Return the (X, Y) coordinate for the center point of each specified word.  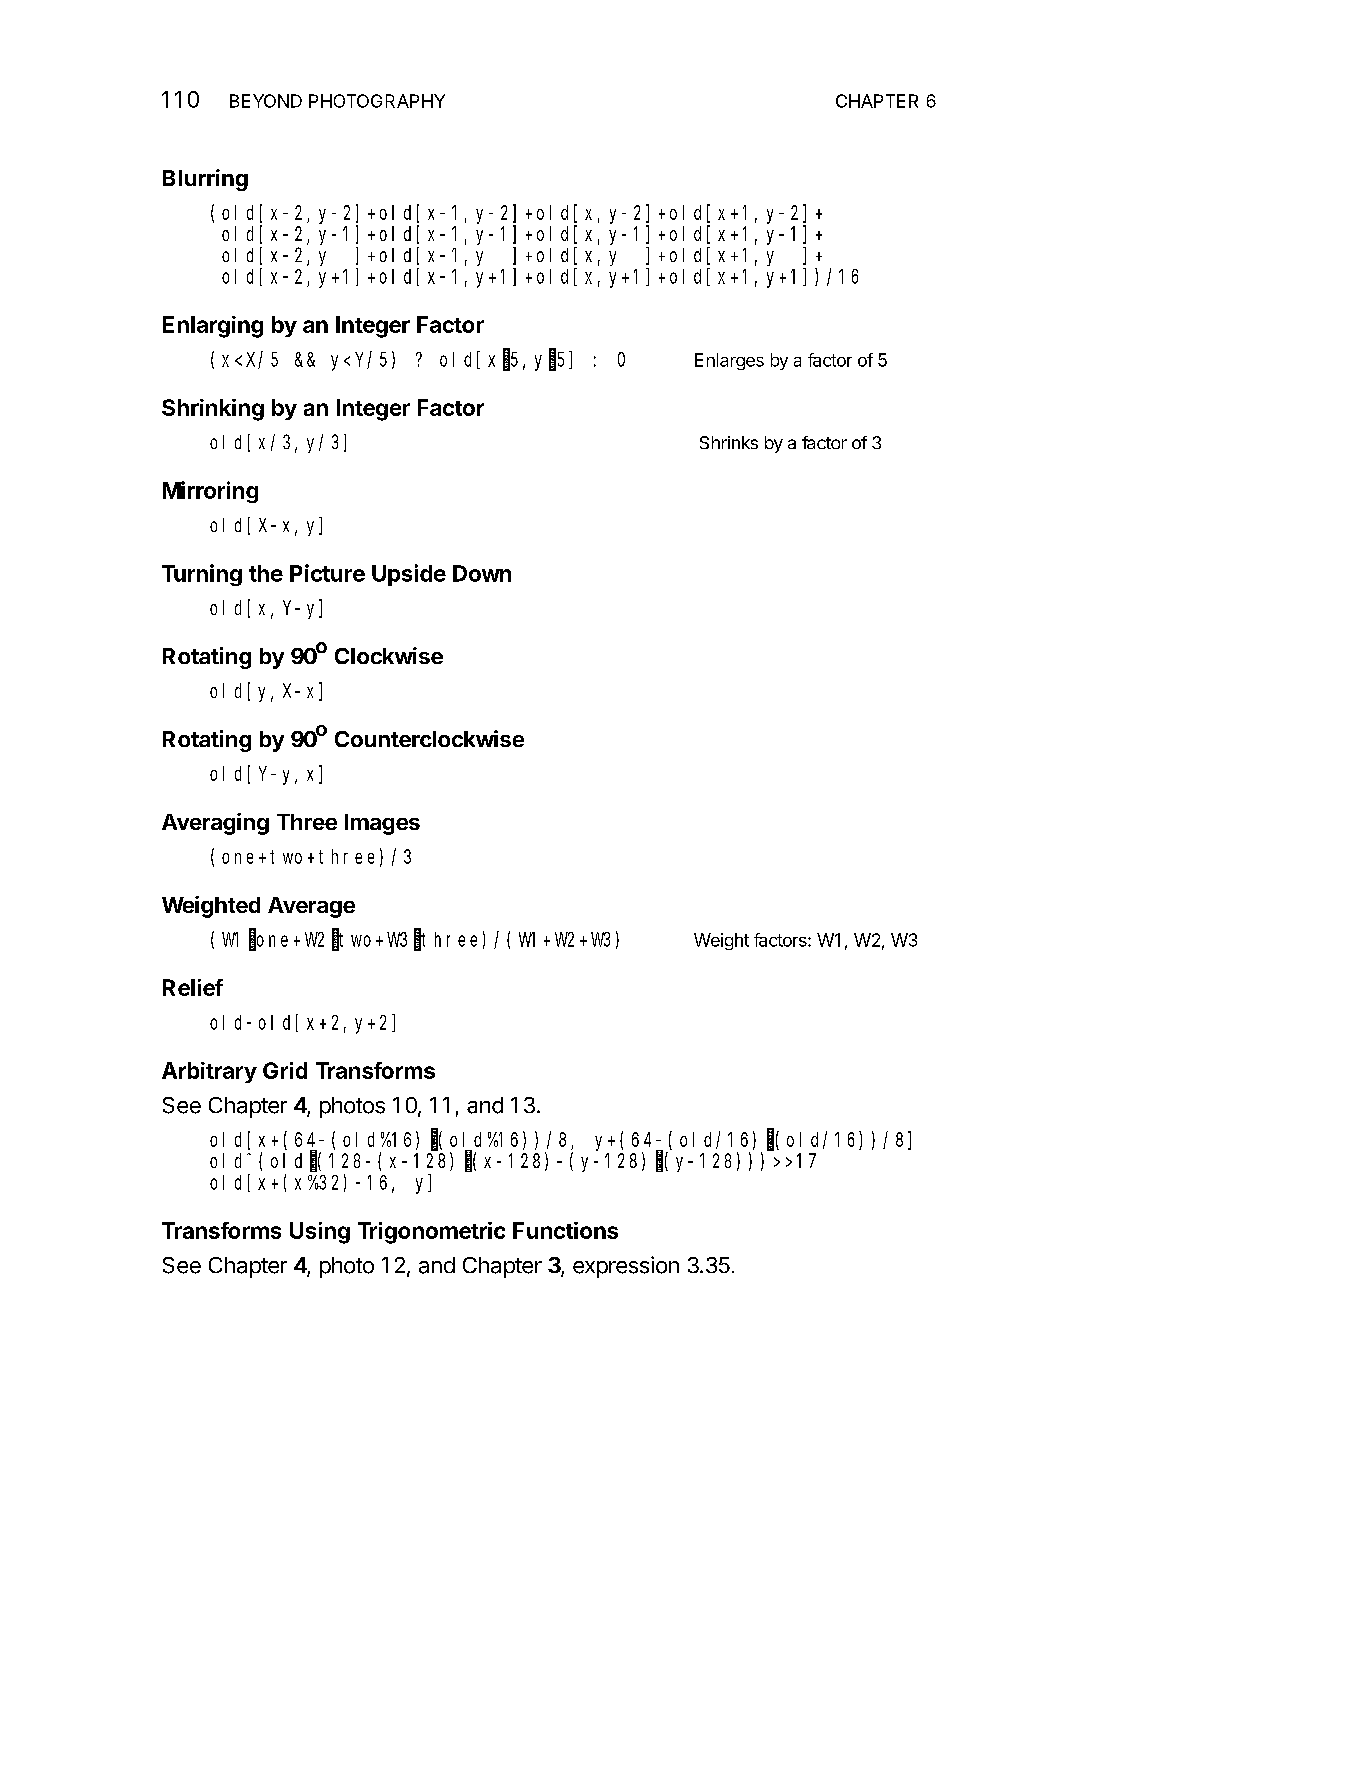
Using (320, 1233)
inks (743, 442)
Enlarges (729, 361)
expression (626, 1267)
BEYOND (266, 101)
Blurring (205, 180)
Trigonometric (431, 1233)
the (266, 573)
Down (482, 573)
